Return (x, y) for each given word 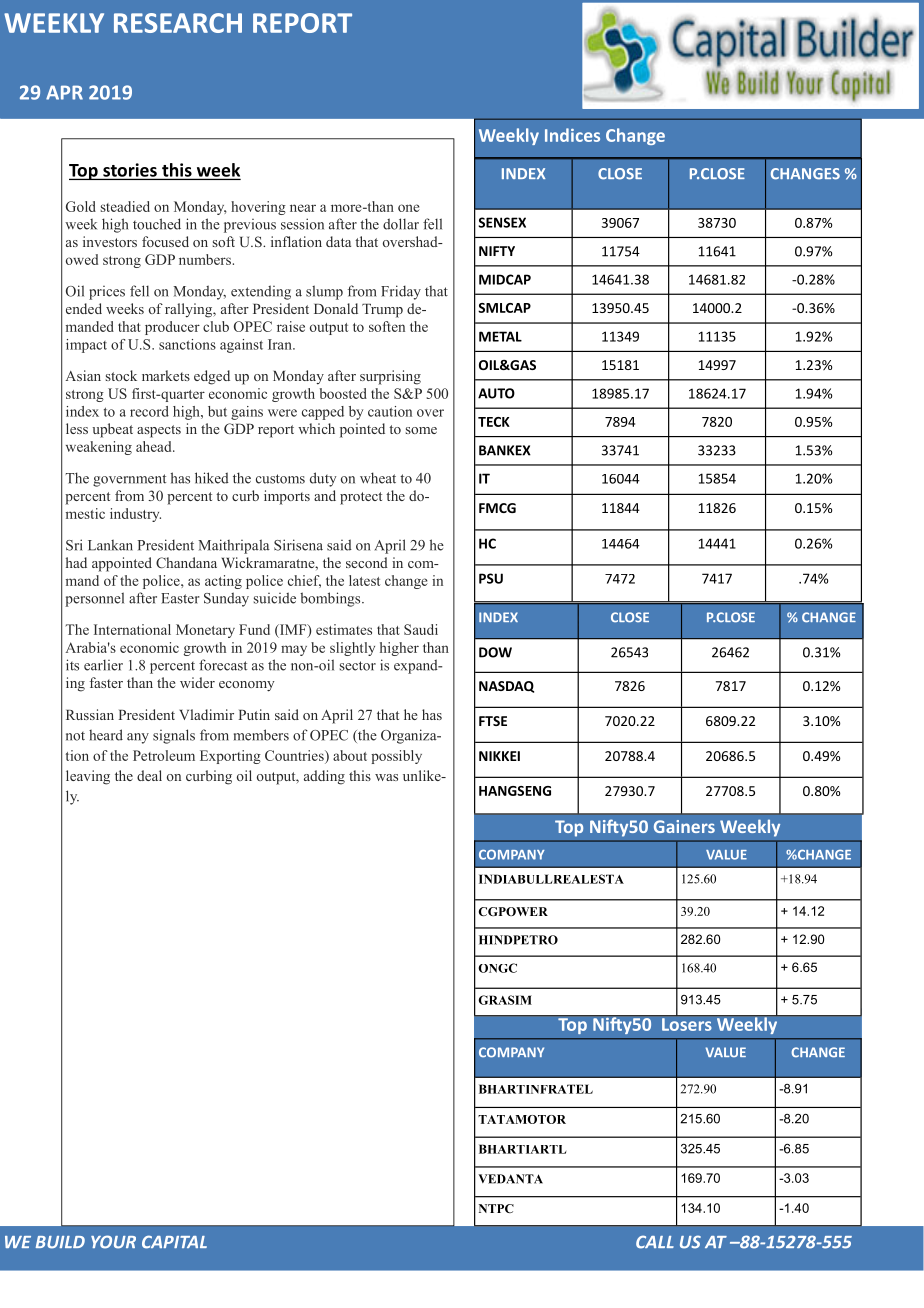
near (303, 208)
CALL (655, 1242)
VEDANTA (510, 1179)
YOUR (113, 1242)
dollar (401, 224)
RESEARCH (178, 23)
